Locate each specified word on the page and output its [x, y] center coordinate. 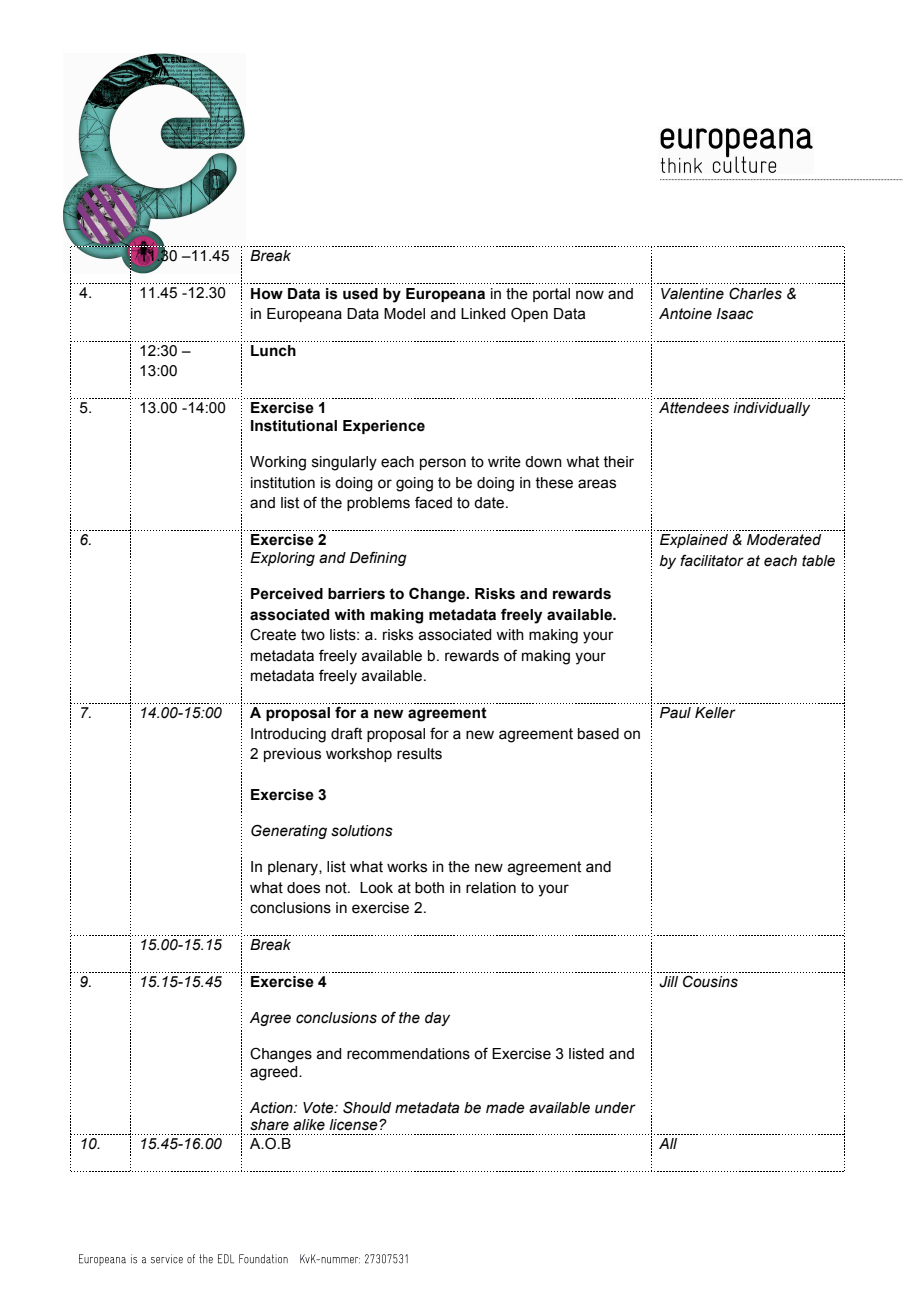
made [505, 1108]
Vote [319, 1108]
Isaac [735, 314]
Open [529, 314]
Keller [715, 713]
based [598, 734]
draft [346, 733]
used [360, 294]
